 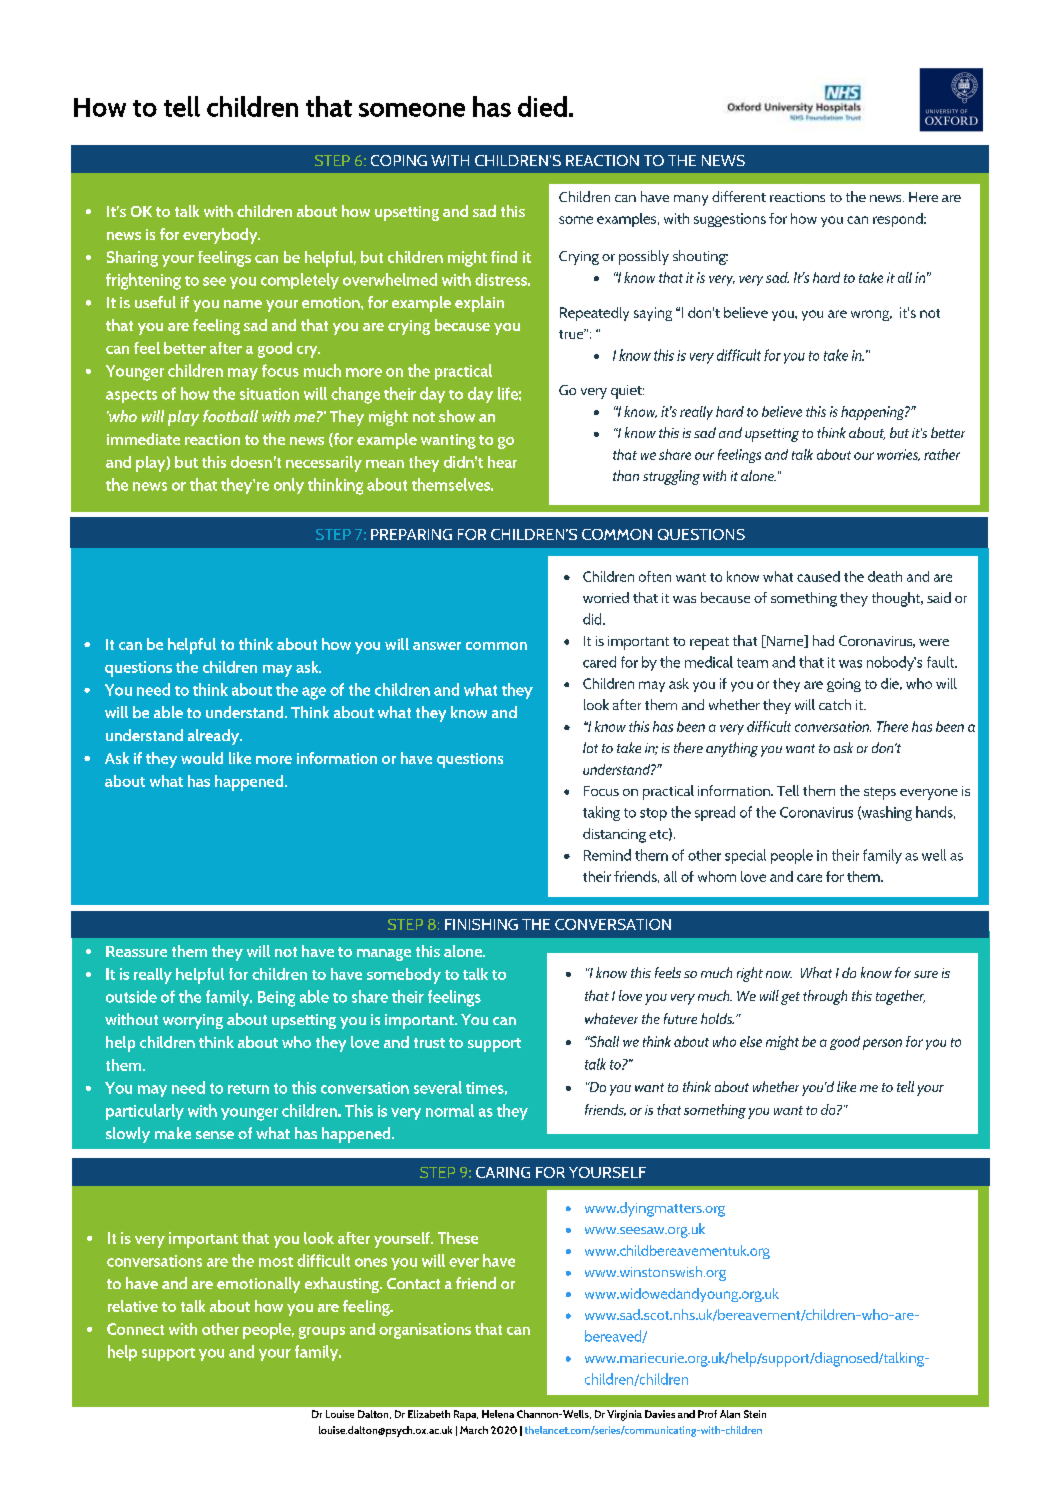 What do you see at coordinates (132, 259) in the screenshot?
I see `Sharing` at bounding box center [132, 259].
